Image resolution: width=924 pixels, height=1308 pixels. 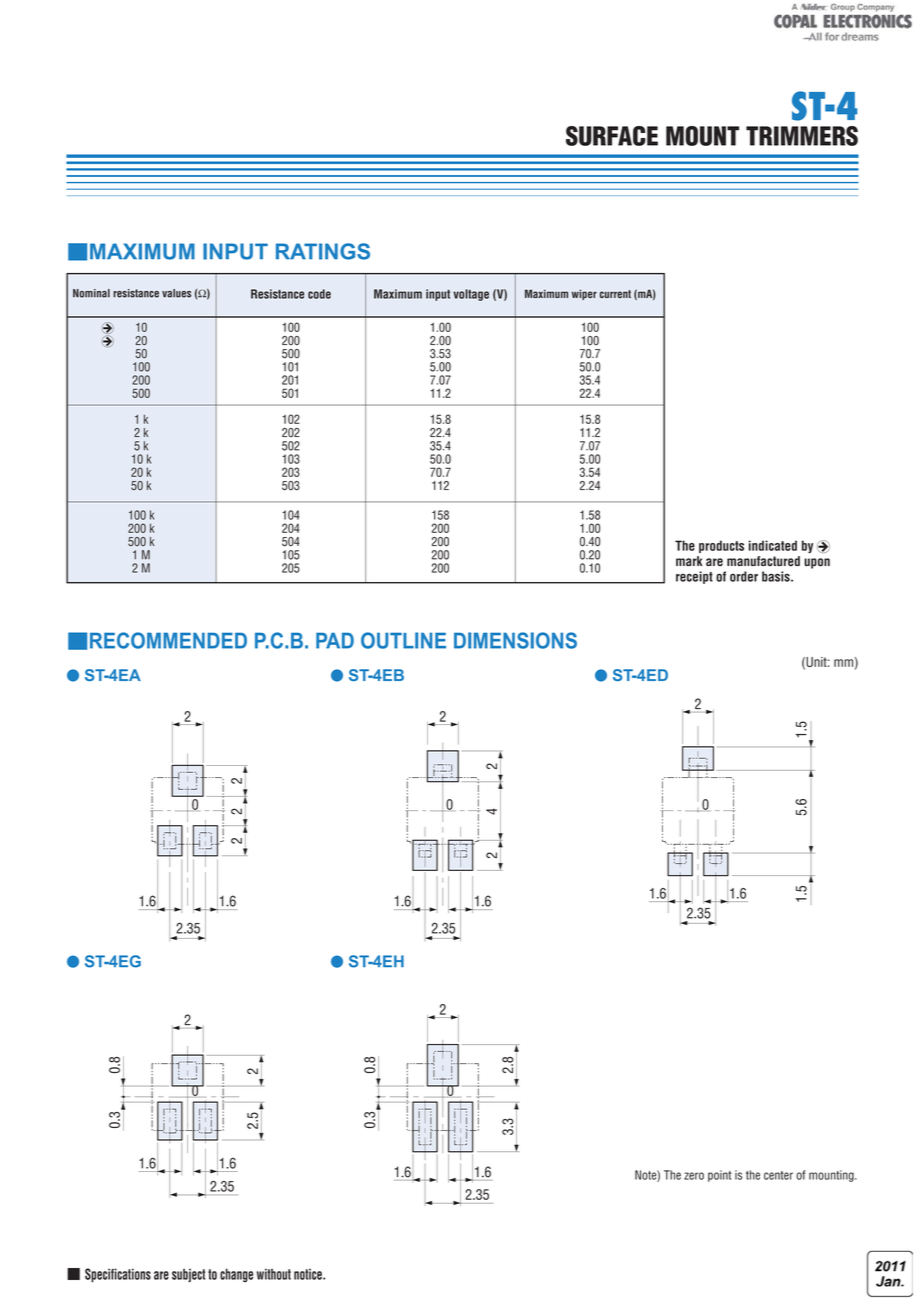 What do you see at coordinates (515, 640) in the screenshot?
I see `DIMENSIONS` at bounding box center [515, 640].
